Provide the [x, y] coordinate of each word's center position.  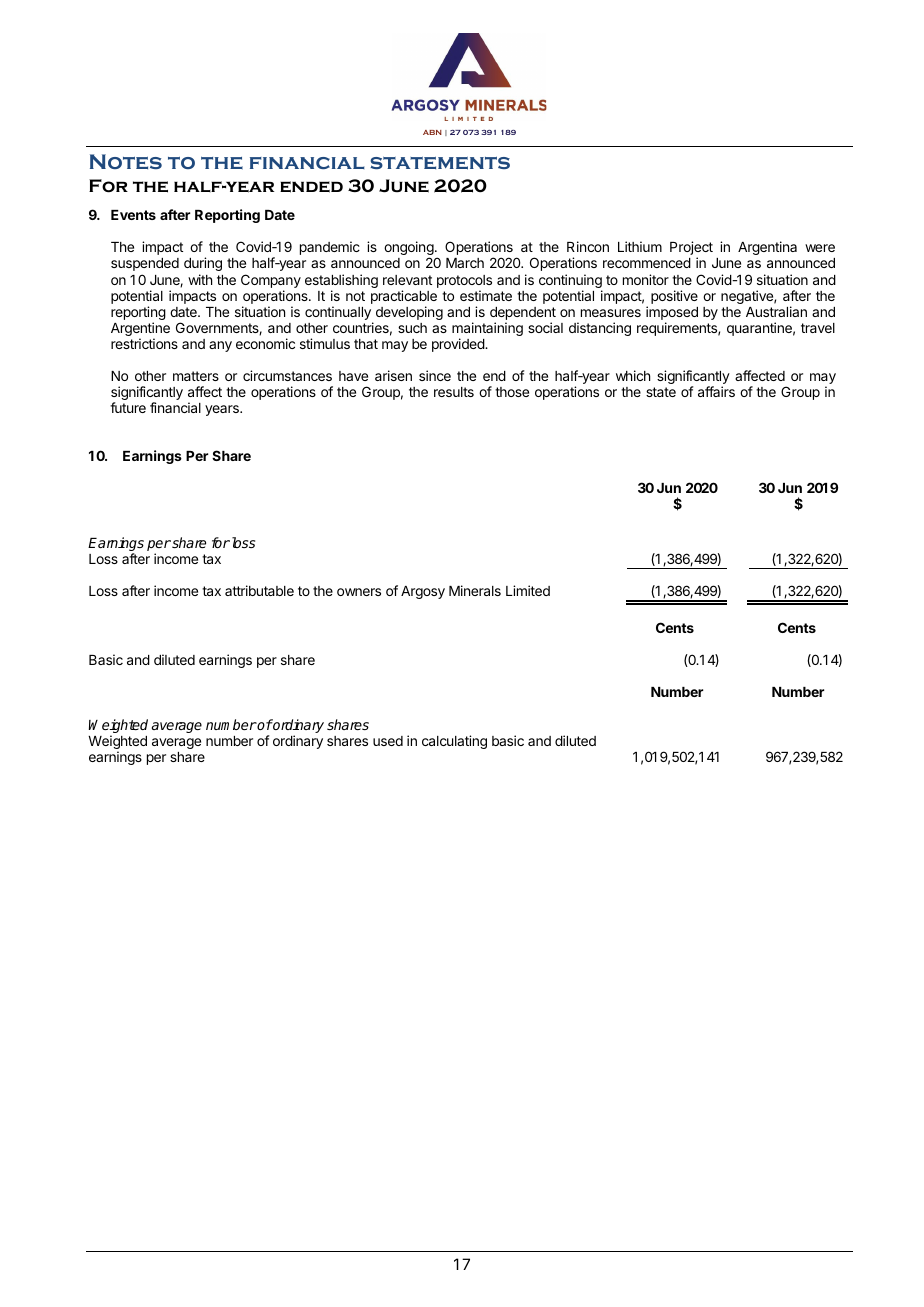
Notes [126, 161]
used [388, 741]
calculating [454, 742]
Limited [528, 590]
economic [265, 343]
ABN [432, 132]
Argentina [767, 248]
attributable [259, 590]
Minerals [475, 590]
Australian [776, 311]
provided [459, 345]
